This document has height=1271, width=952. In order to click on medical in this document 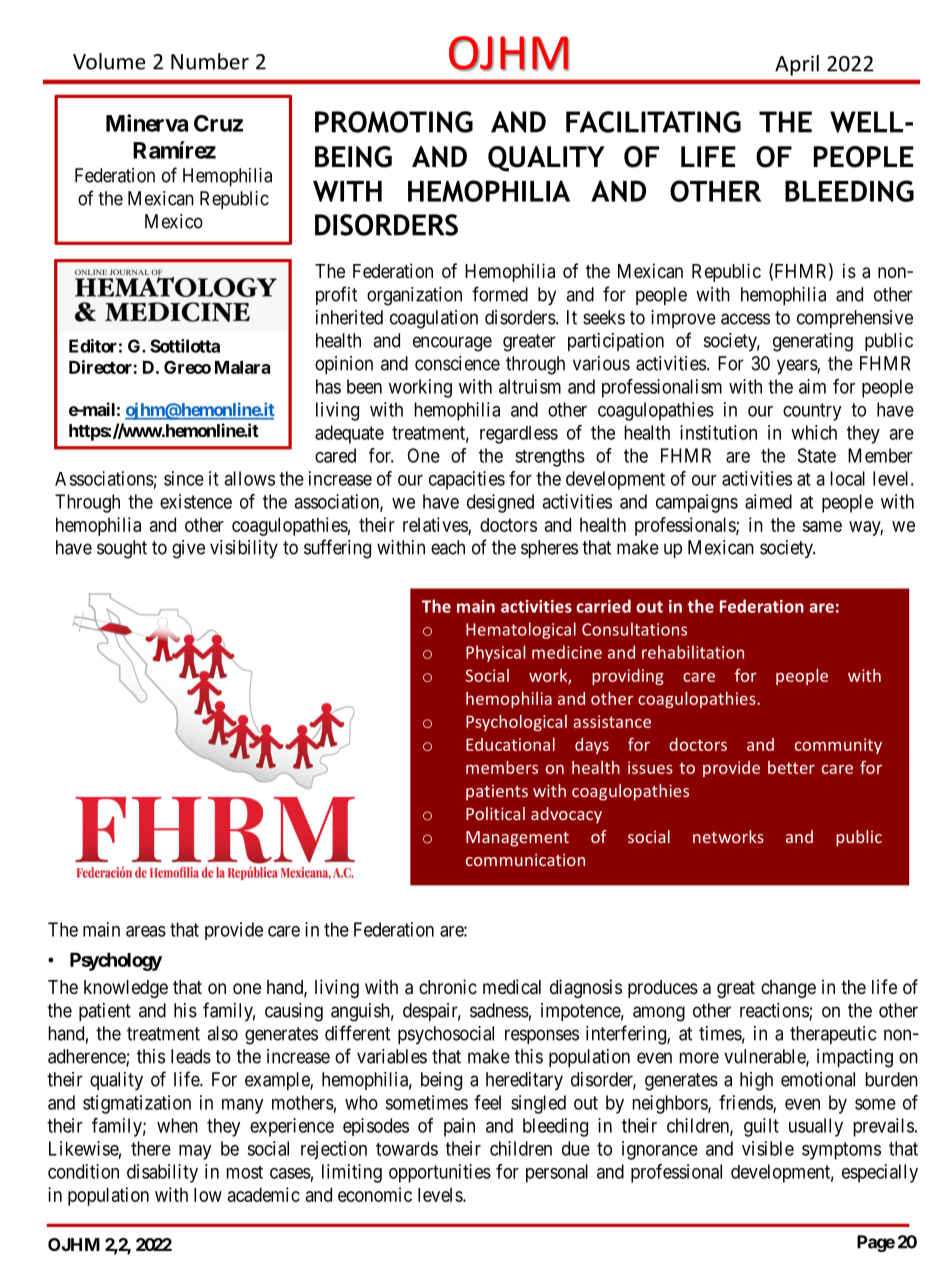, I will do `click(512, 987)`.
